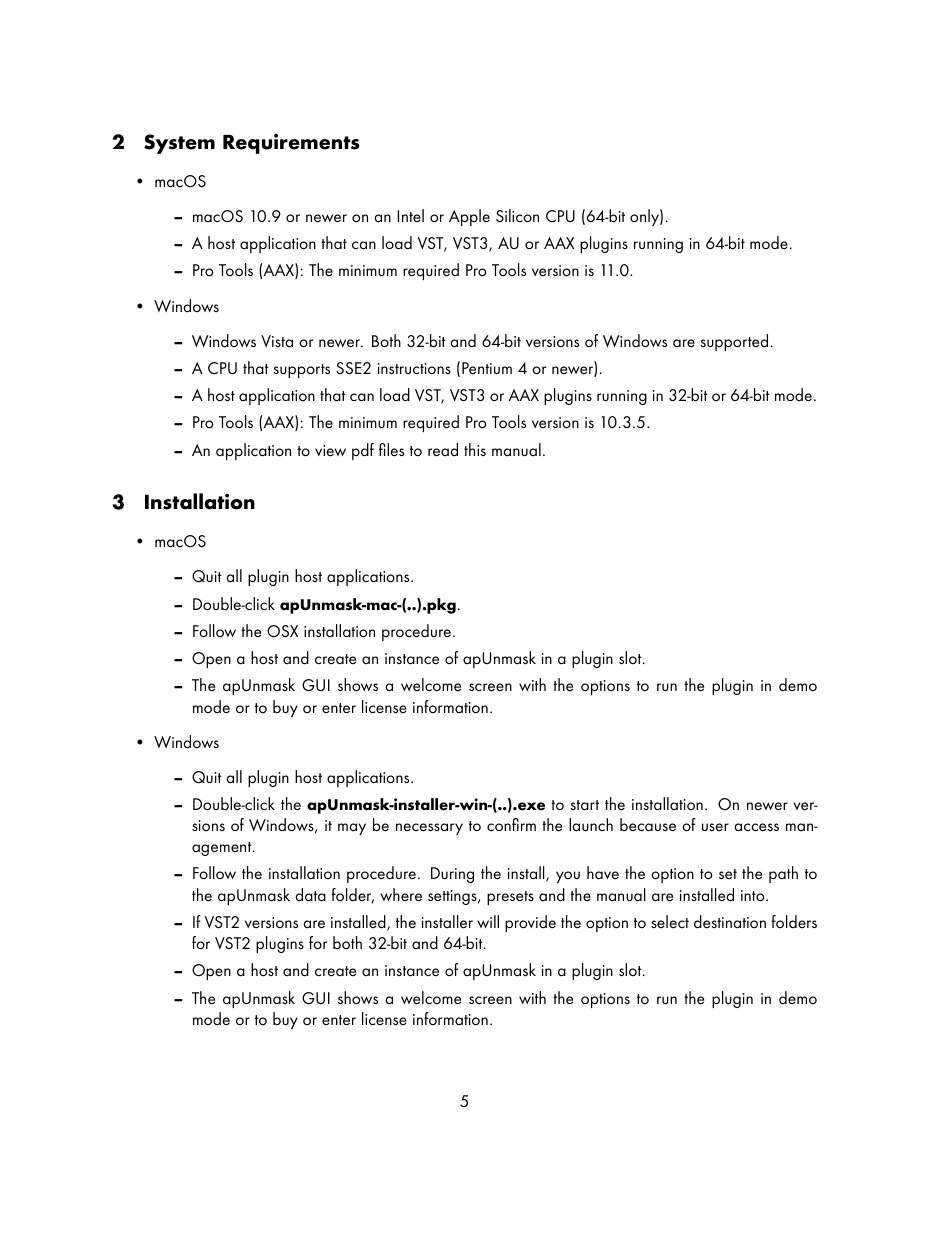 This image has height=1233, width=952. Describe the element at coordinates (475, 449) in the image. I see `this` at that location.
